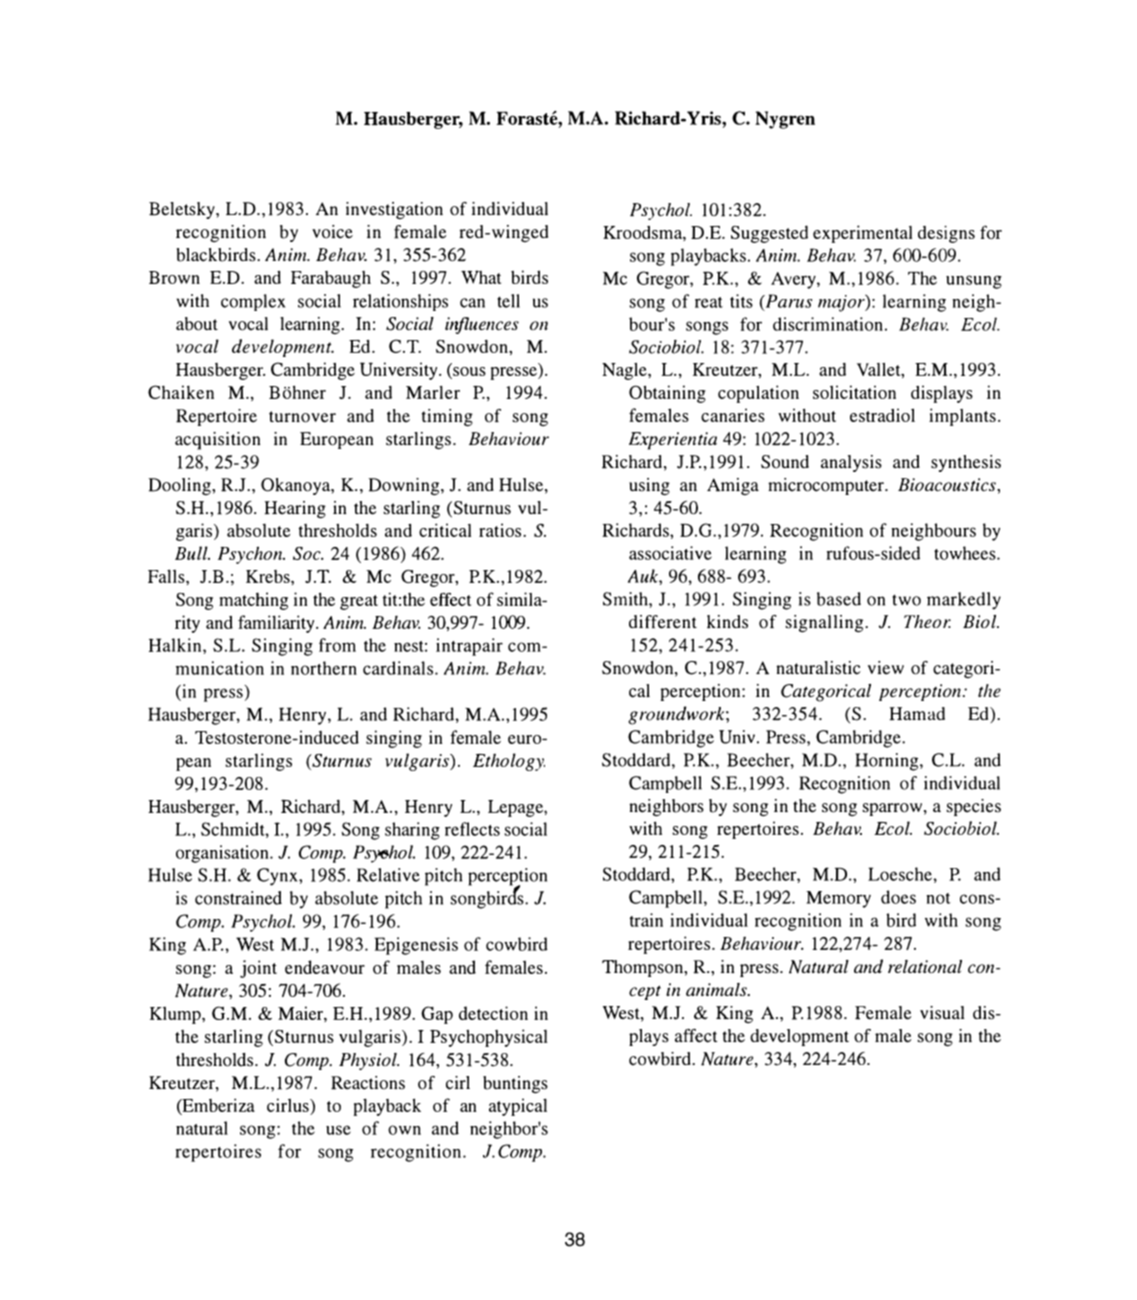 The width and height of the image is (1137, 1300). Describe the element at coordinates (862, 234) in the image. I see `experimental` at that location.
